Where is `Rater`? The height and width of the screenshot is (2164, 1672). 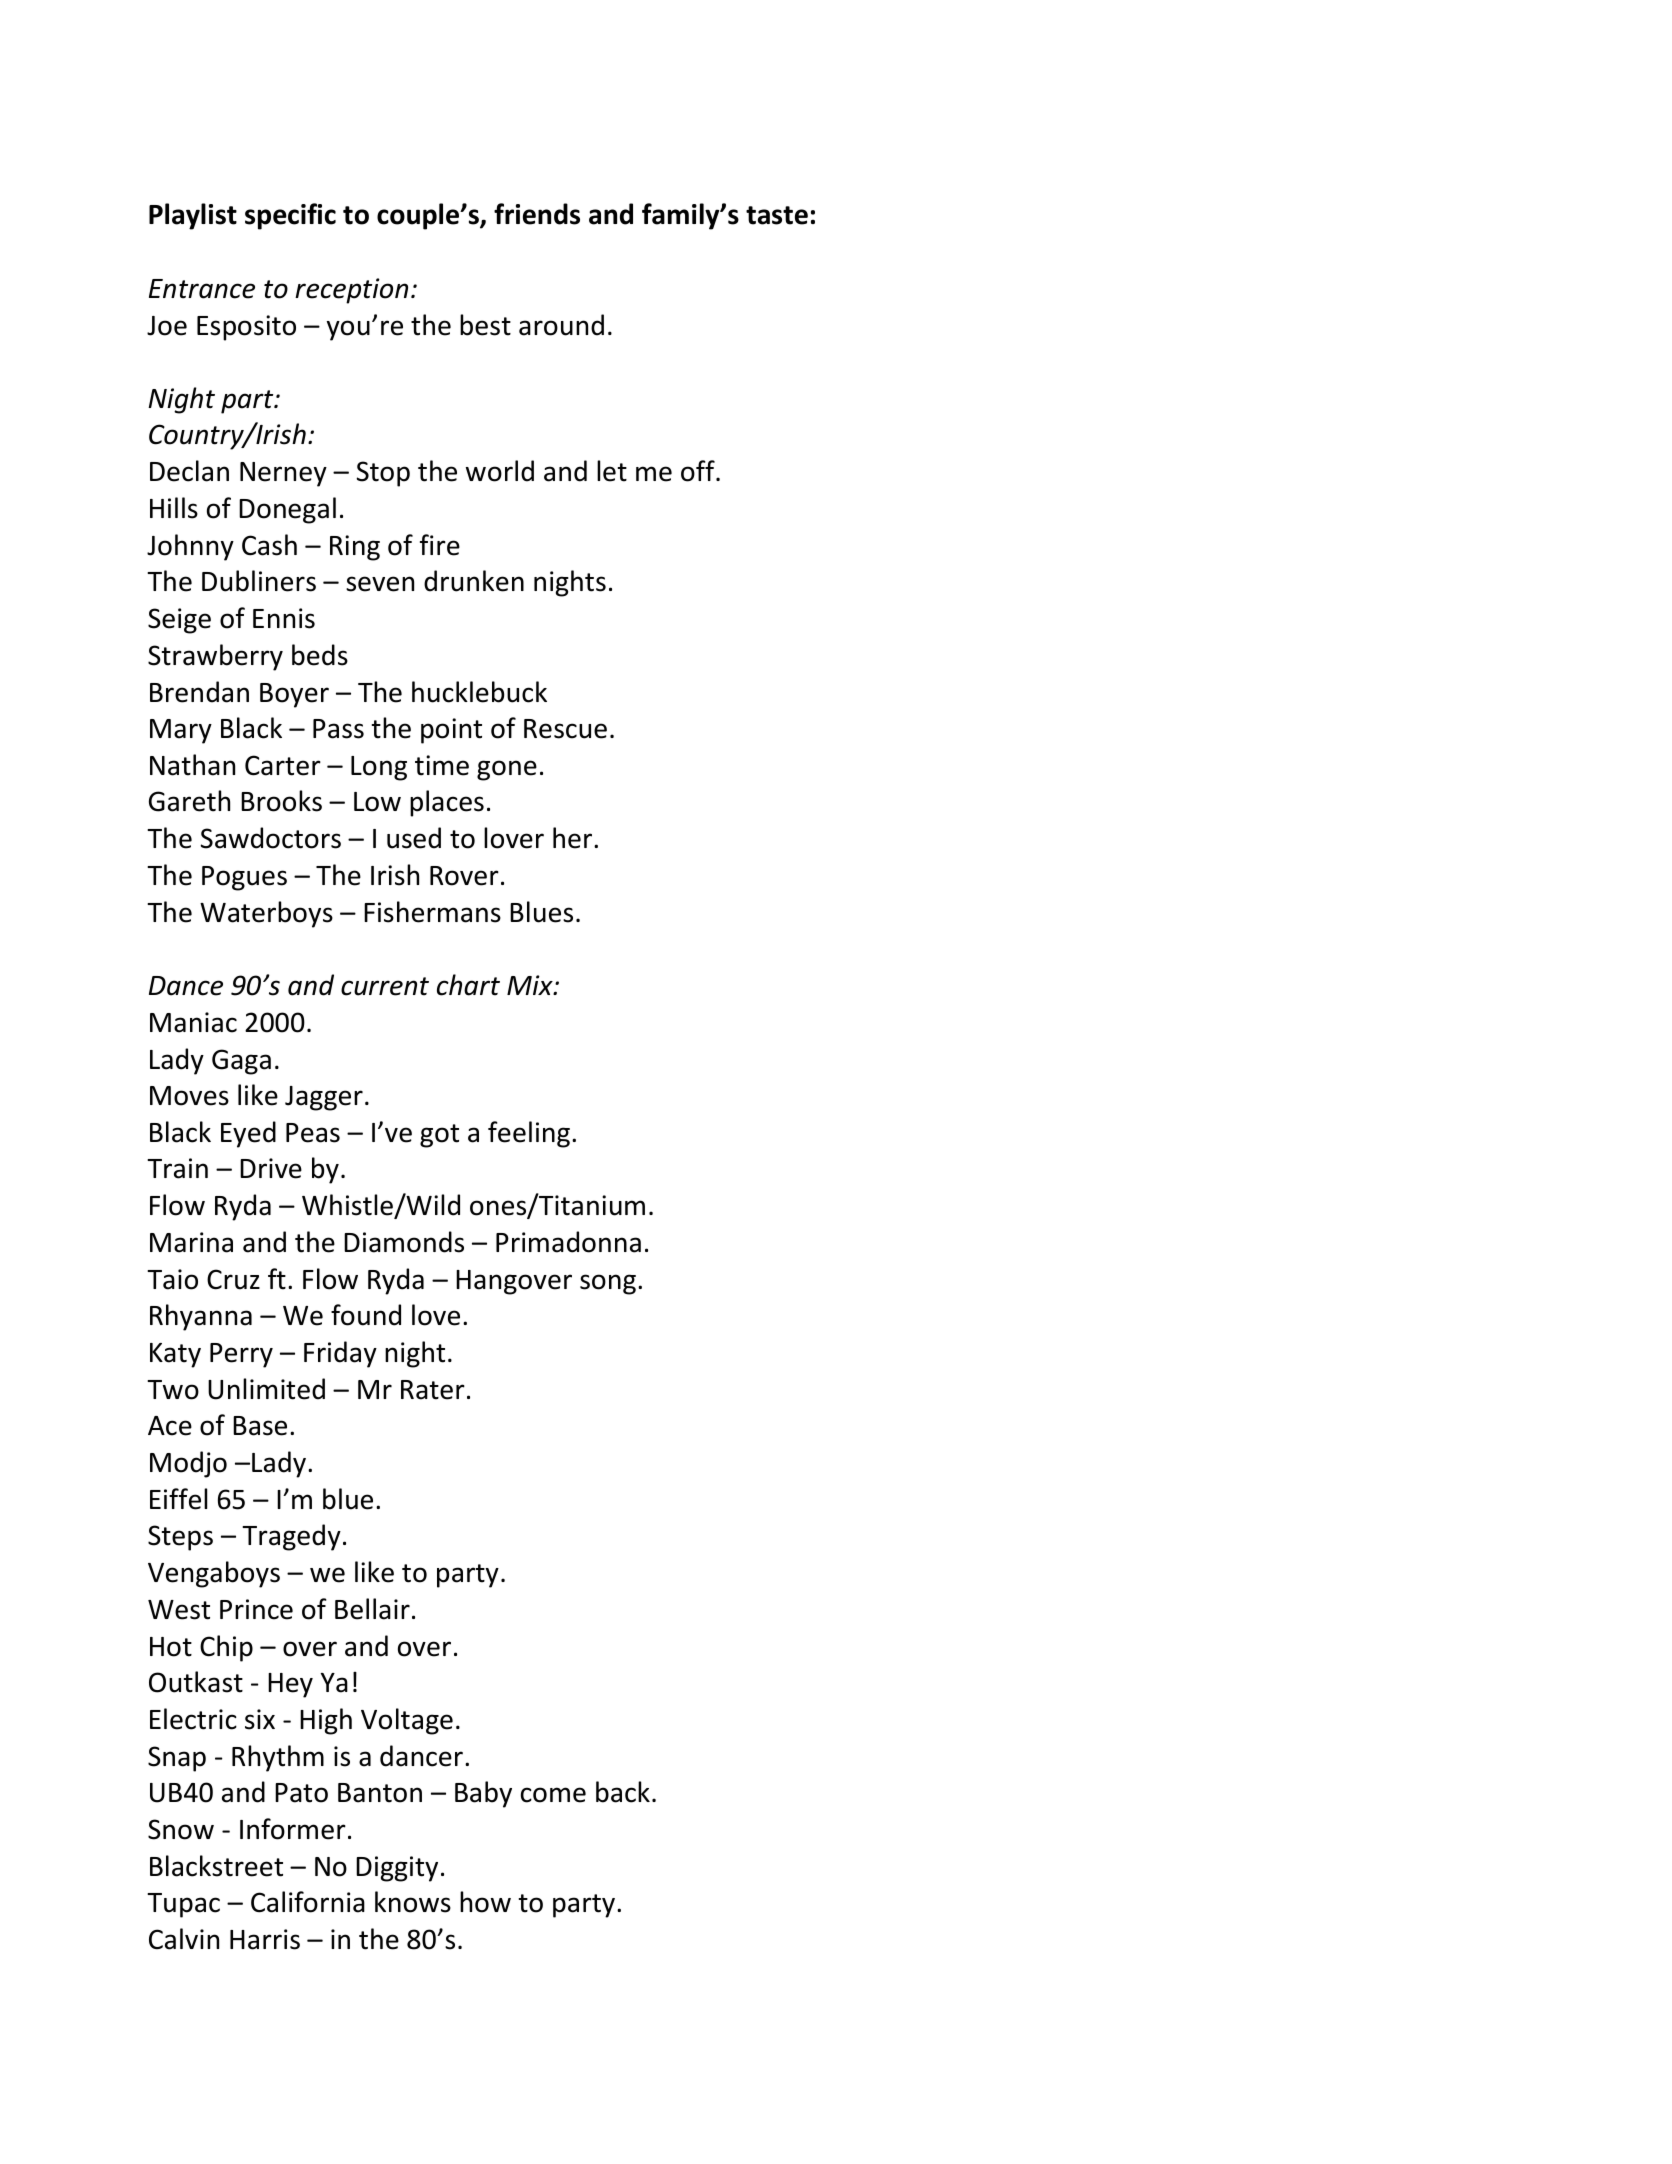 Rater is located at coordinates (433, 1390).
